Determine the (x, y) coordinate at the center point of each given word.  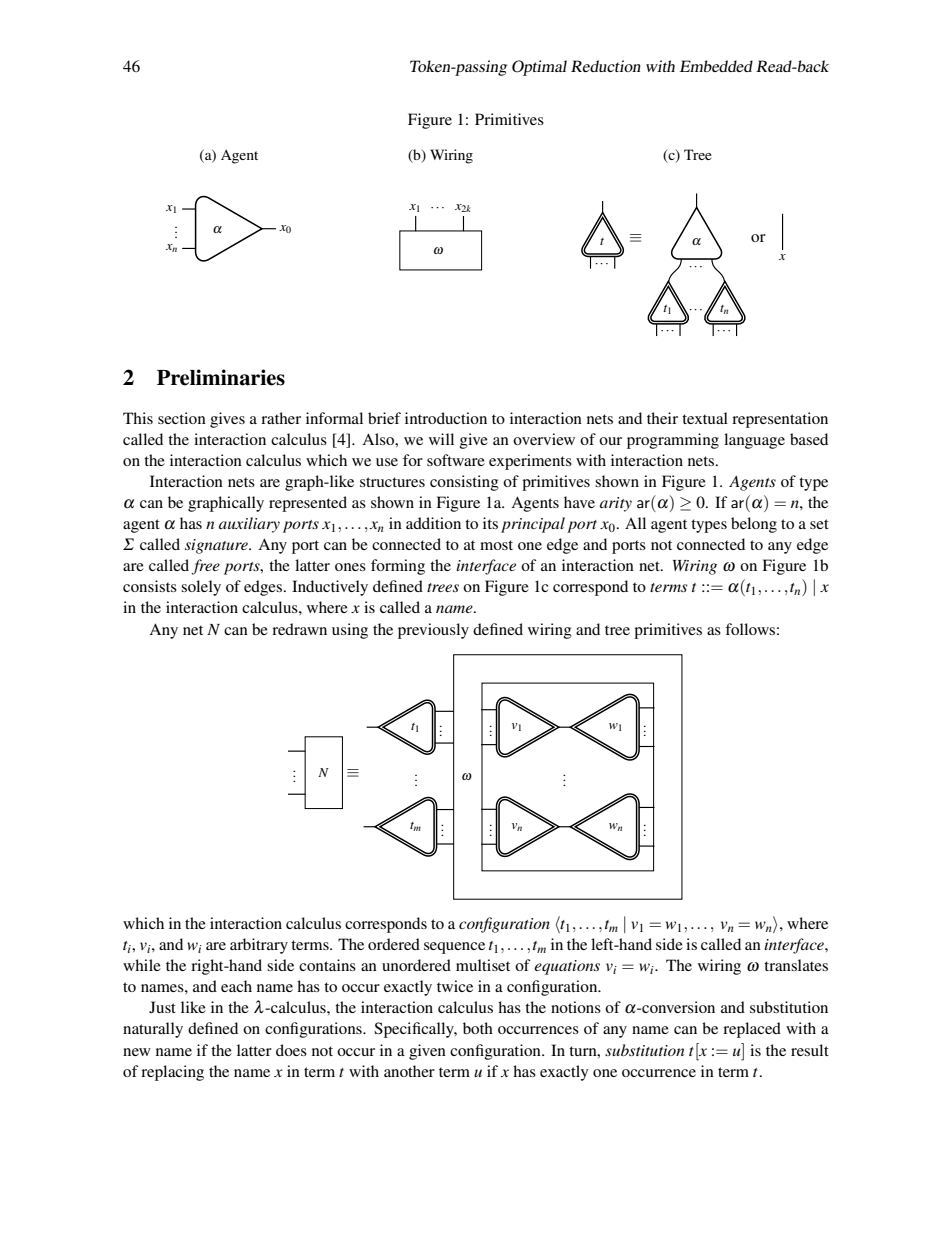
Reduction (606, 66)
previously (433, 631)
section (182, 418)
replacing (172, 1073)
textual (705, 418)
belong (754, 525)
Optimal (539, 68)
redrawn (299, 629)
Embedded (716, 66)
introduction (446, 418)
